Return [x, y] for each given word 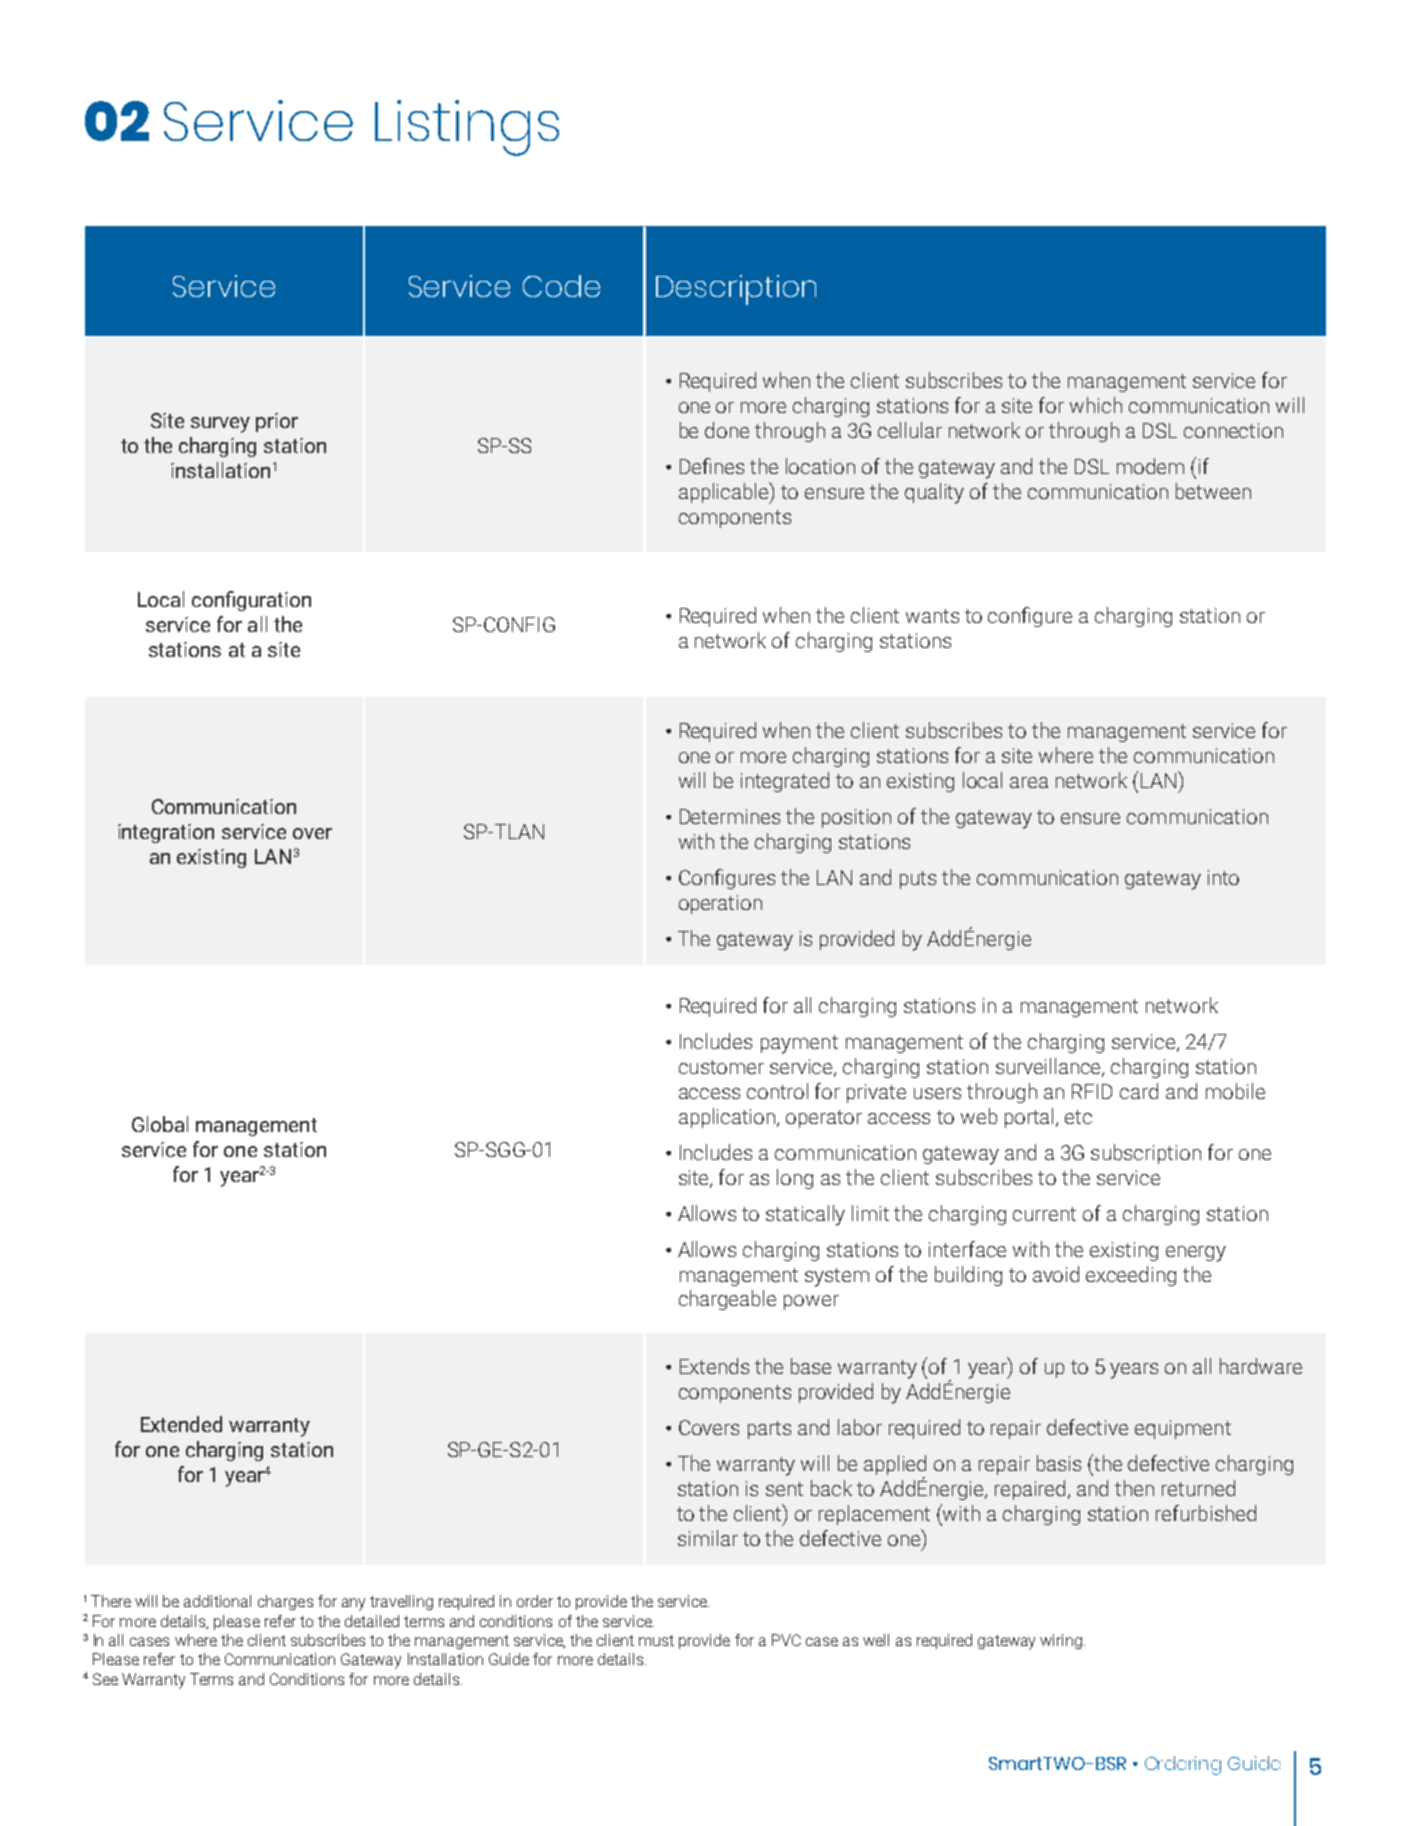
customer [721, 1067]
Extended [181, 1424]
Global [160, 1124]
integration [166, 833]
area [1029, 782]
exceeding [1131, 1276]
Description [736, 290]
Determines [730, 816]
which [1096, 405]
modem [1150, 466]
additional [217, 1601]
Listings [467, 128]
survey [220, 425]
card [1139, 1091]
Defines [712, 466]
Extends [714, 1366]
